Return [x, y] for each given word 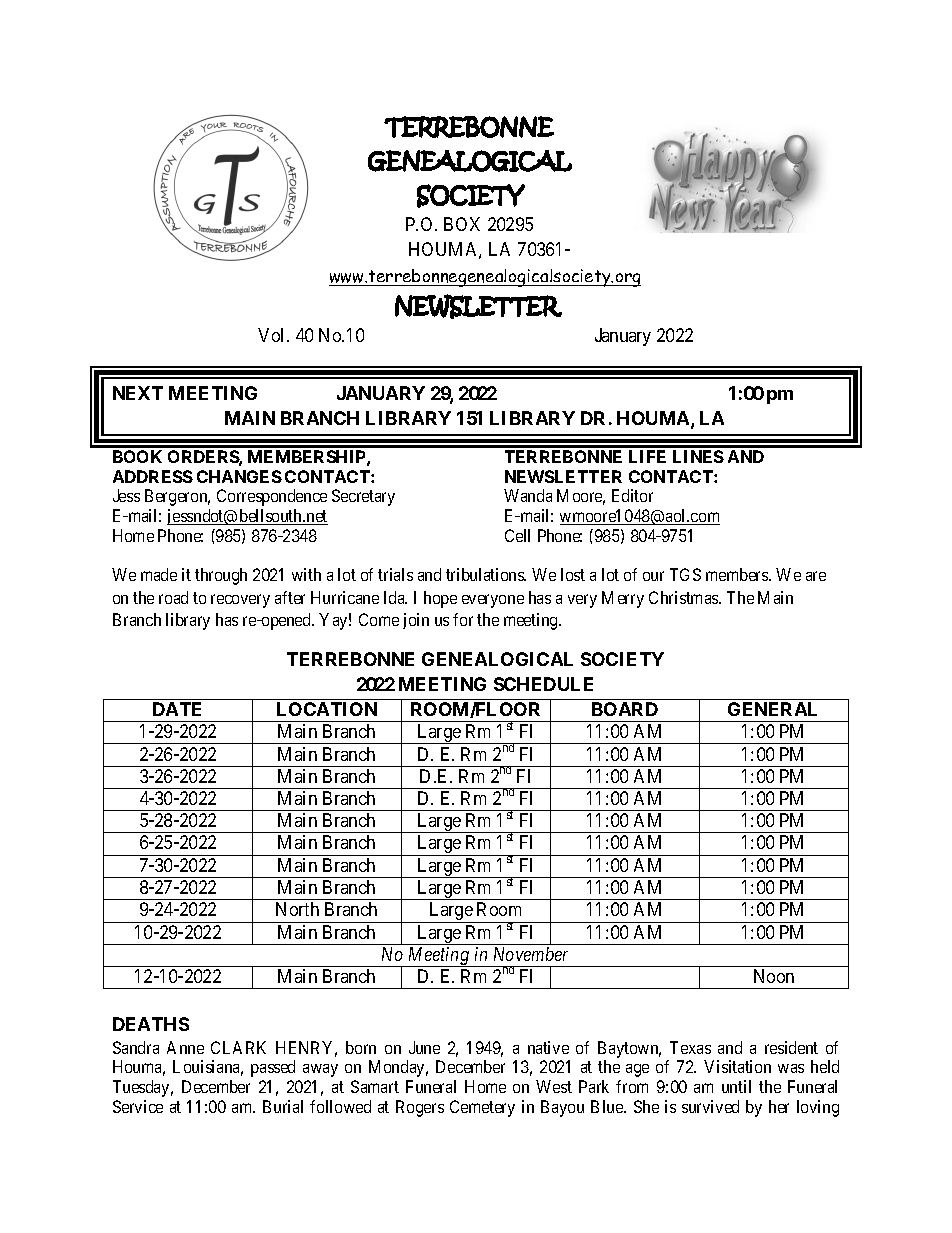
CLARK [238, 1047]
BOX [462, 224]
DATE [177, 709]
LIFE [647, 456]
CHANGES [239, 476]
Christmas [684, 597]
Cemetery [482, 1108]
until [736, 1086]
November [531, 954]
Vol [273, 335]
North [297, 909]
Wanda [528, 495]
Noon [774, 976]
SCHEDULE [543, 684]
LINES [698, 456]
